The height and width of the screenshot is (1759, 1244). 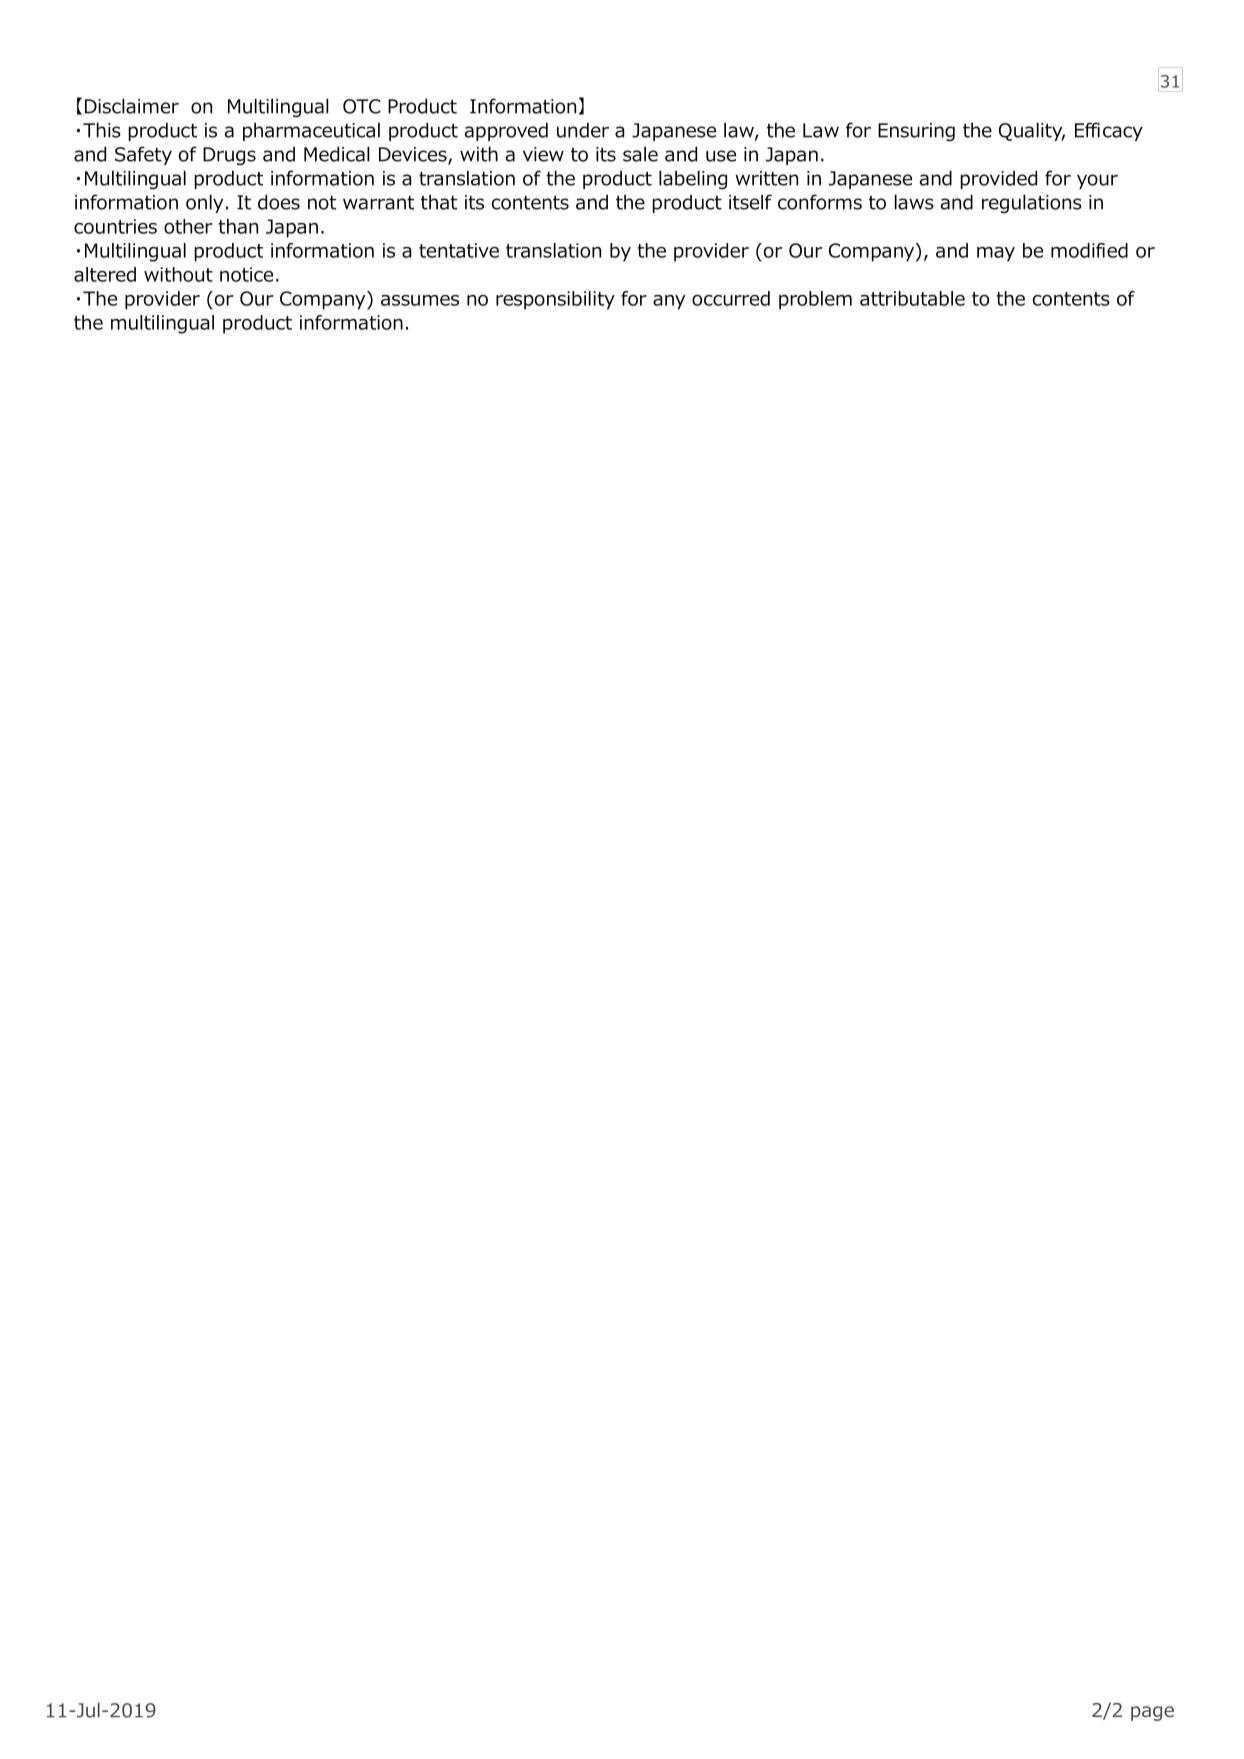 What do you see at coordinates (583, 130) in the screenshot?
I see `under` at bounding box center [583, 130].
